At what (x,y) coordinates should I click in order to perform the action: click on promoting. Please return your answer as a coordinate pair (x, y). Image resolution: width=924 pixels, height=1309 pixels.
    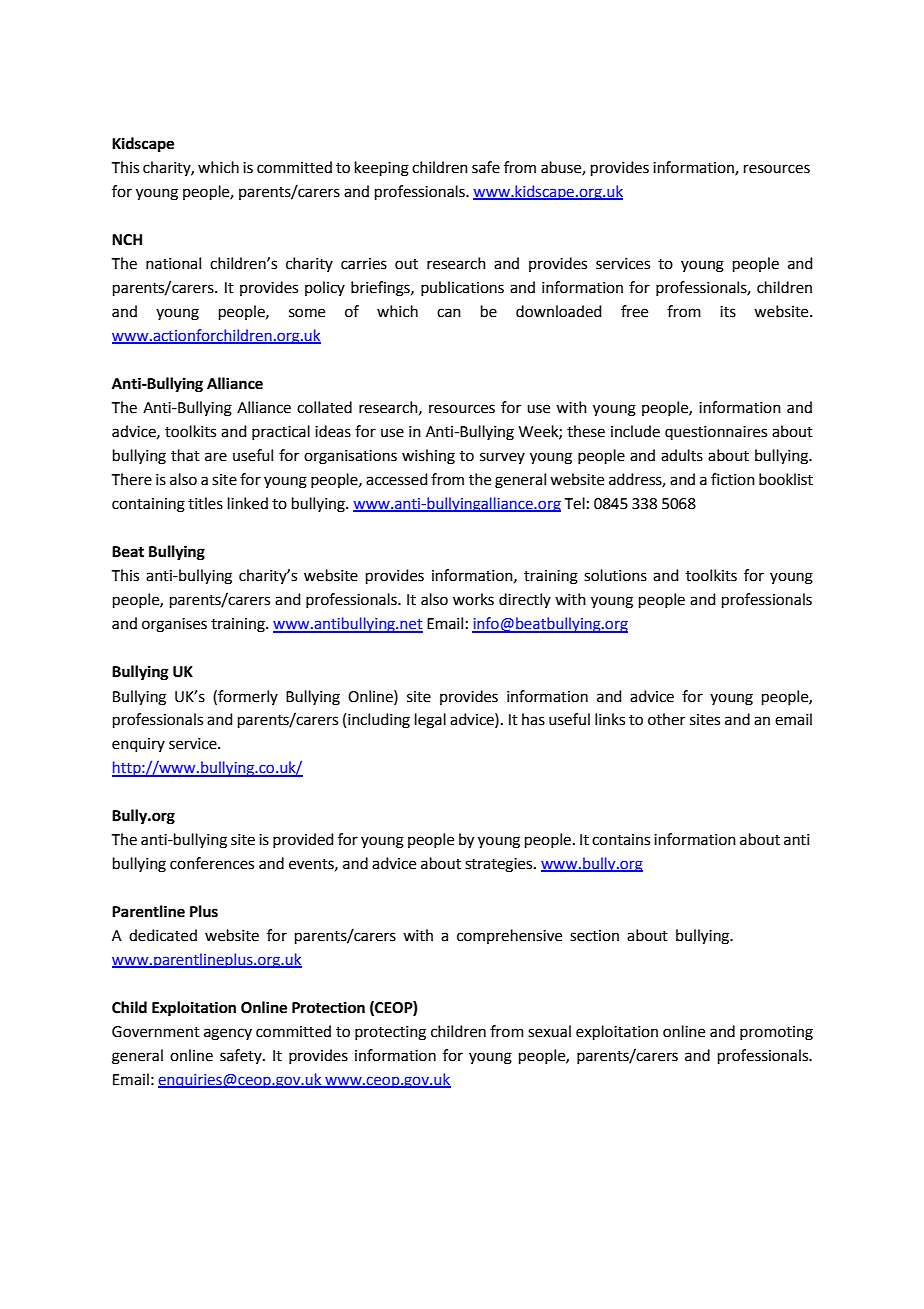
    Looking at the image, I should click on (776, 1033).
